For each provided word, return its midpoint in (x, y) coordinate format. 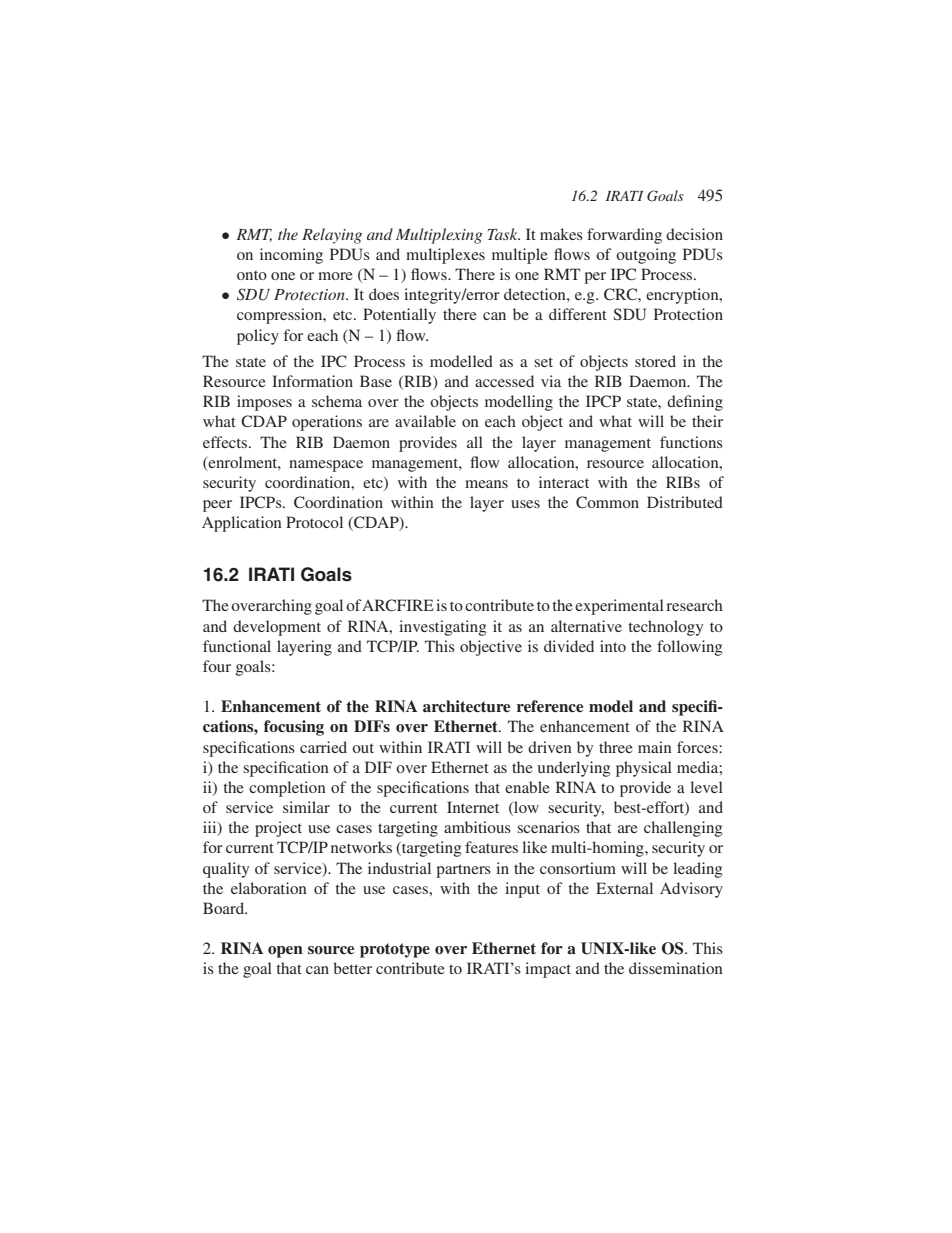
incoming (291, 256)
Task (504, 234)
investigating (442, 628)
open (285, 952)
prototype (395, 950)
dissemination (676, 968)
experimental (619, 607)
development (277, 628)
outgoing (646, 256)
